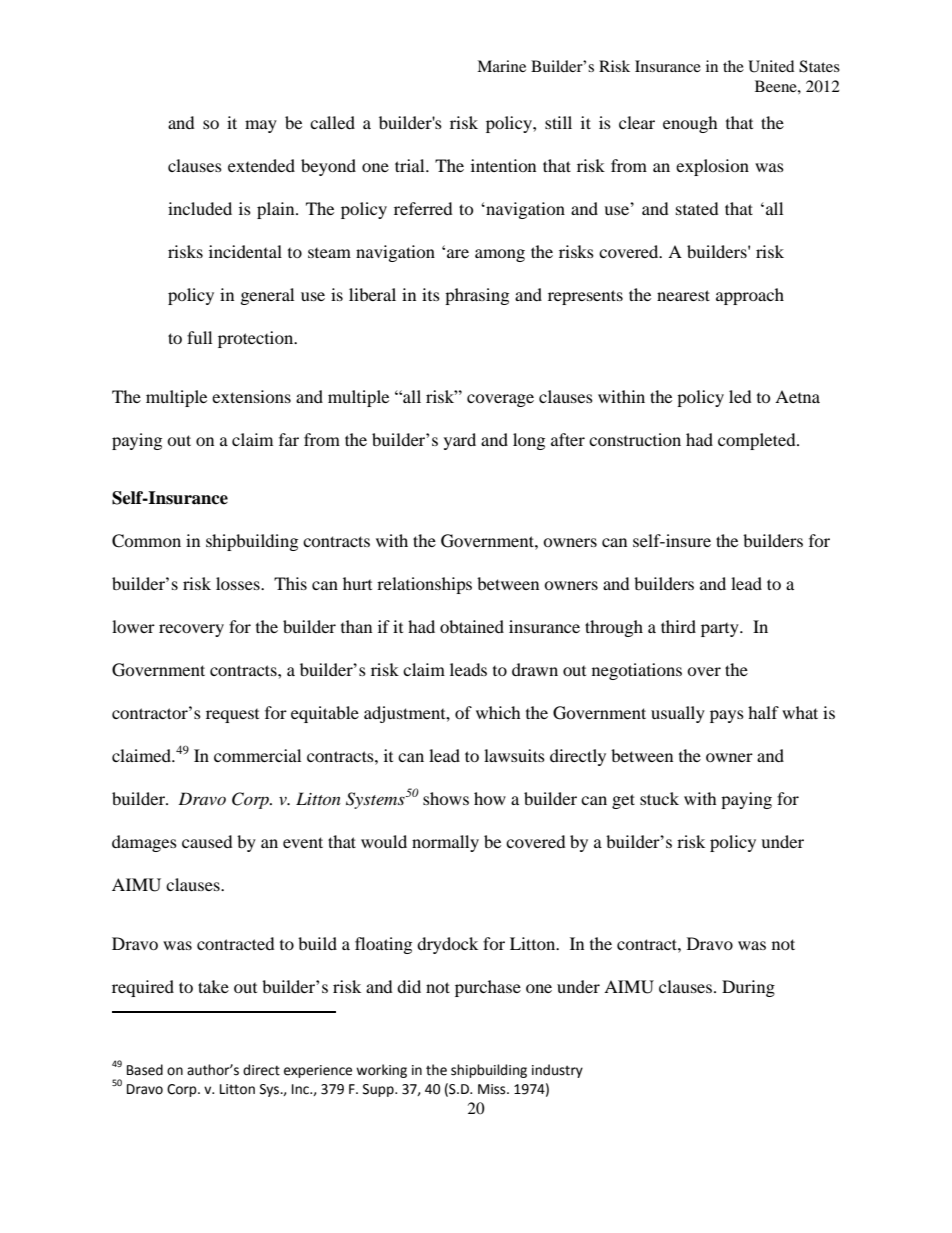  Describe the element at coordinates (460, 441) in the screenshot. I see `yard` at that location.
